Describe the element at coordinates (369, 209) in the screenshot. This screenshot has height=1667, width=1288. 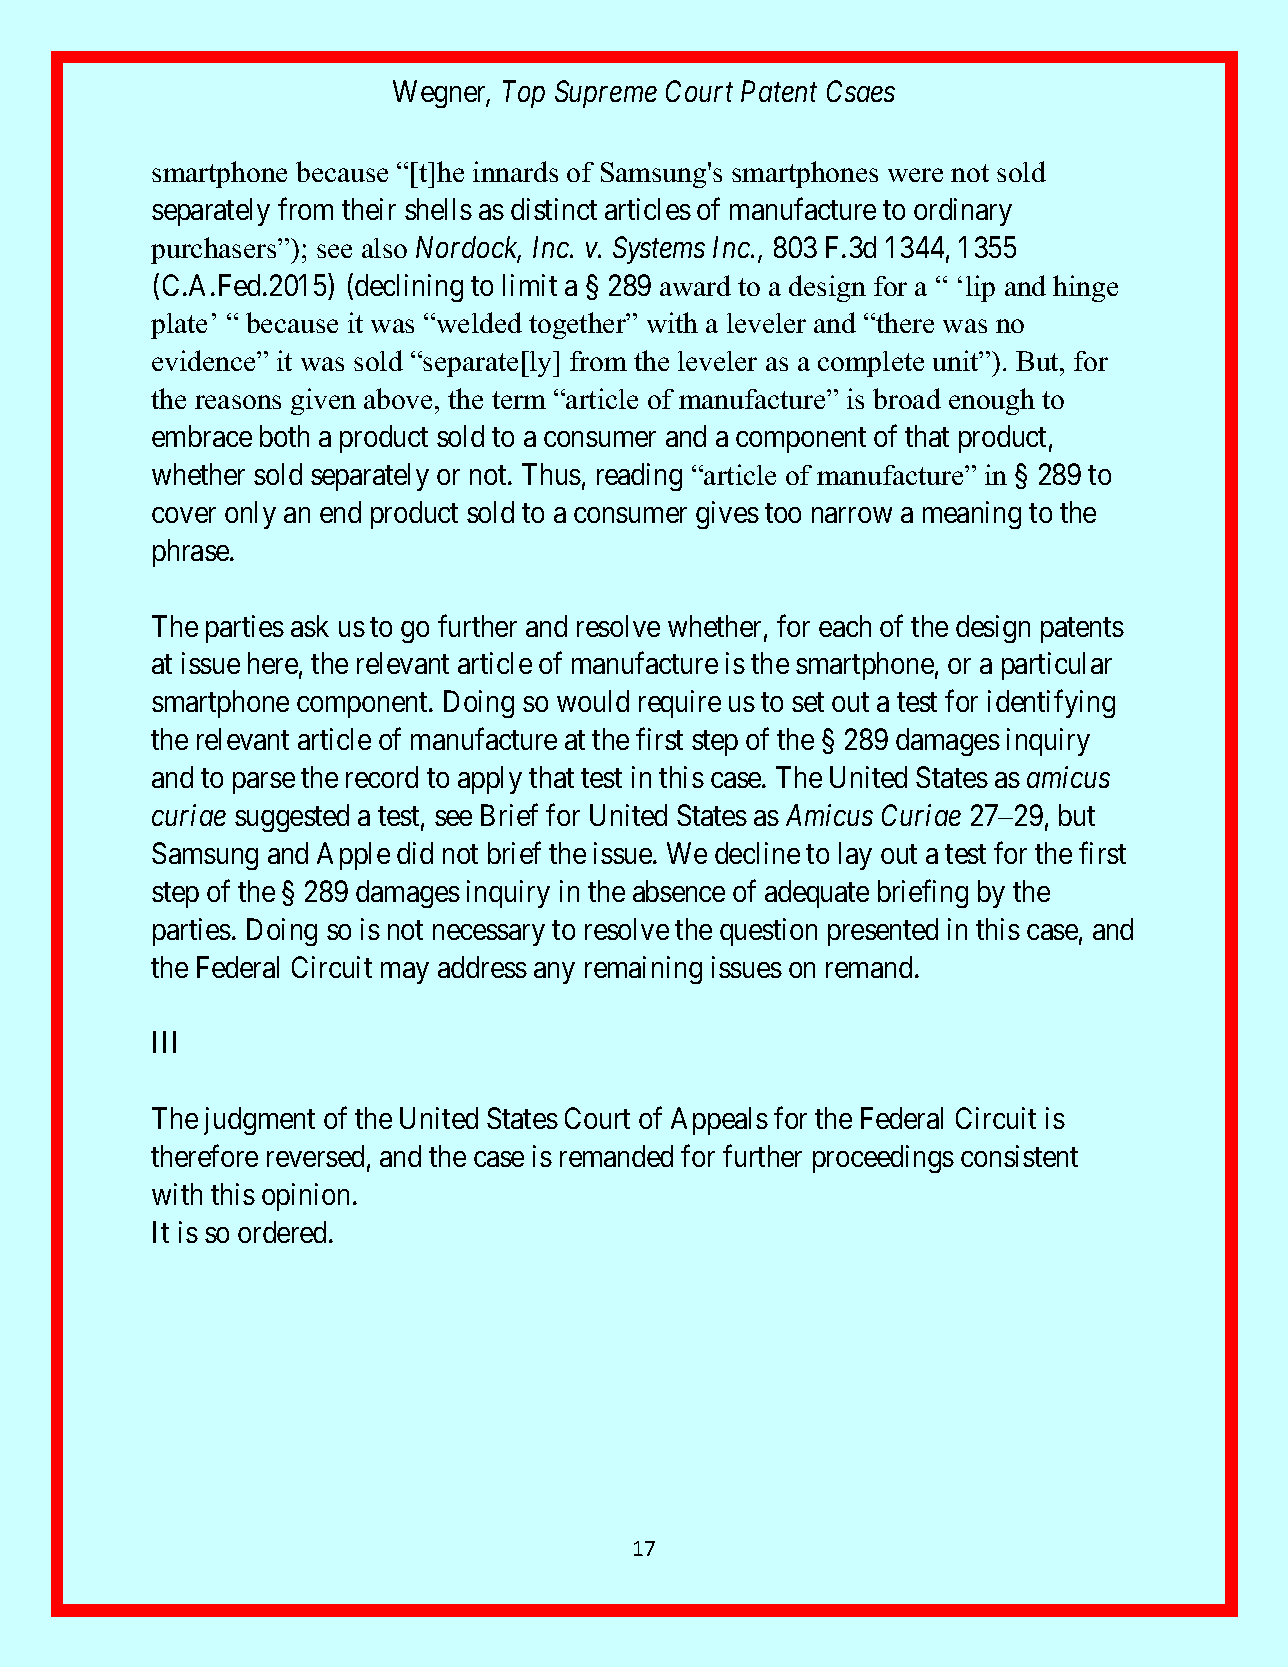
I see `their` at that location.
